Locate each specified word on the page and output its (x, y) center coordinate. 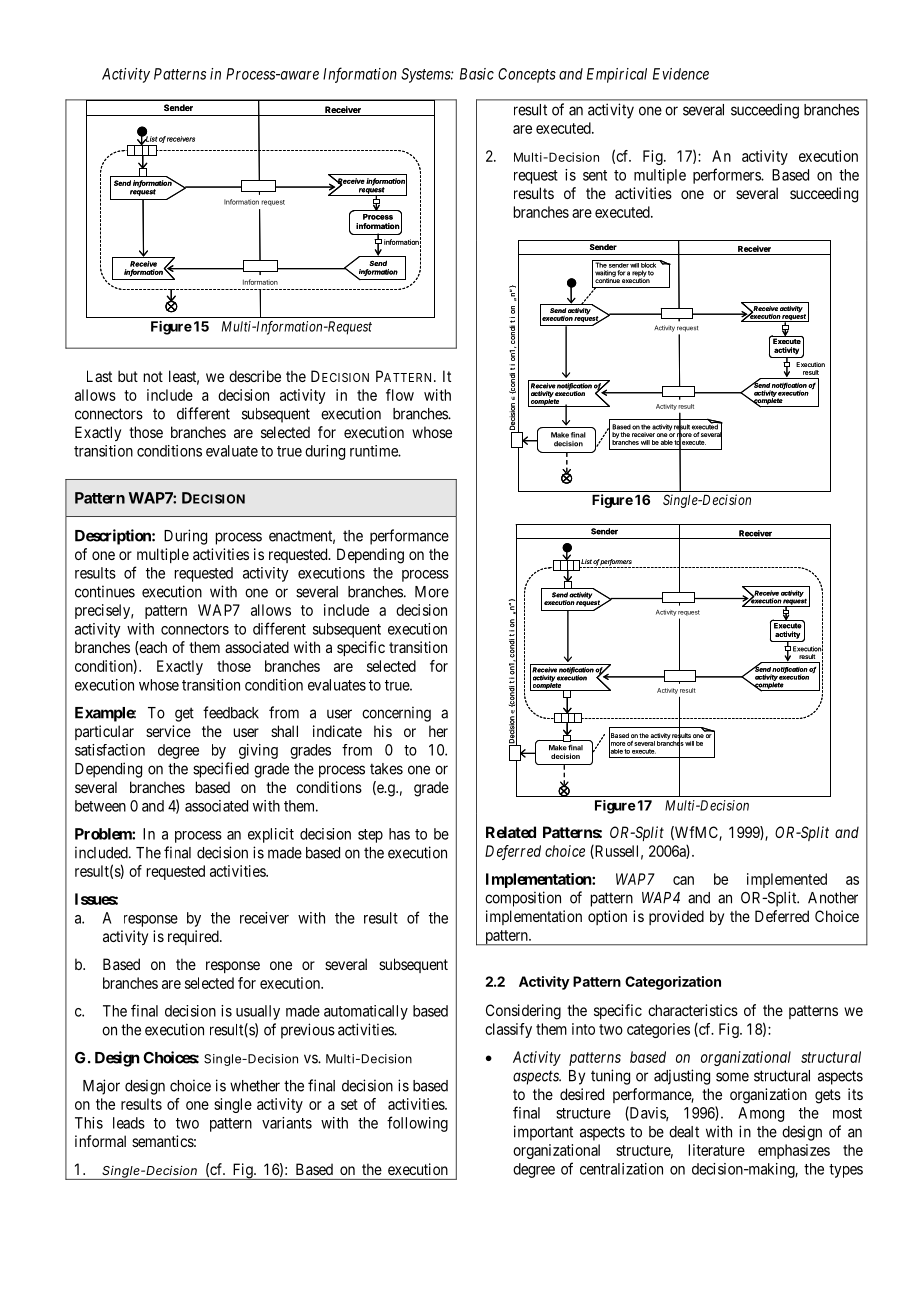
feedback (231, 712)
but (128, 376)
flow (400, 395)
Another (833, 898)
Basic (477, 74)
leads (129, 1123)
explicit (271, 835)
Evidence (681, 74)
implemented (787, 880)
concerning (396, 714)
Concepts (527, 75)
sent (595, 175)
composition (523, 899)
